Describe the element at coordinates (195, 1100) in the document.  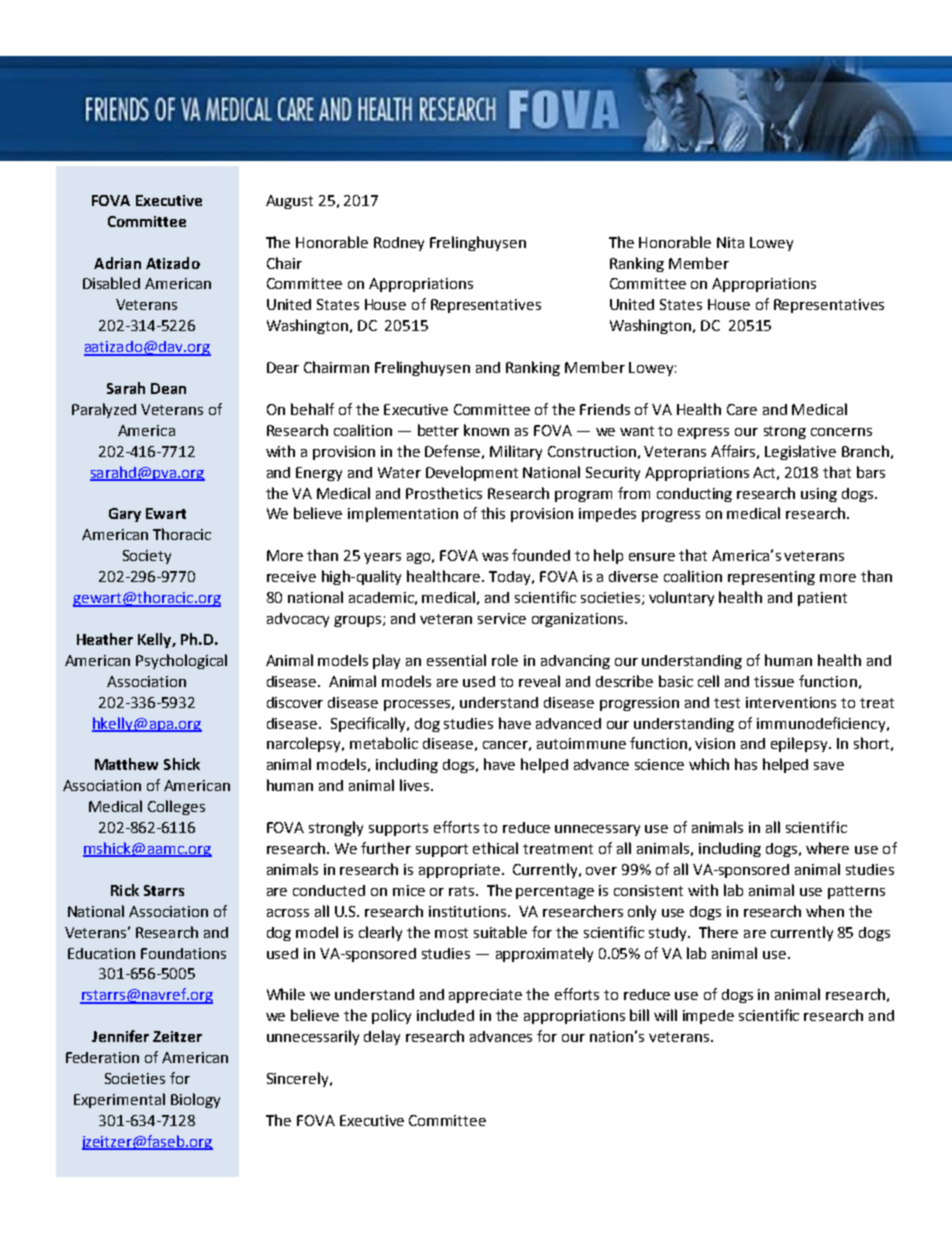
I see `Biology` at that location.
